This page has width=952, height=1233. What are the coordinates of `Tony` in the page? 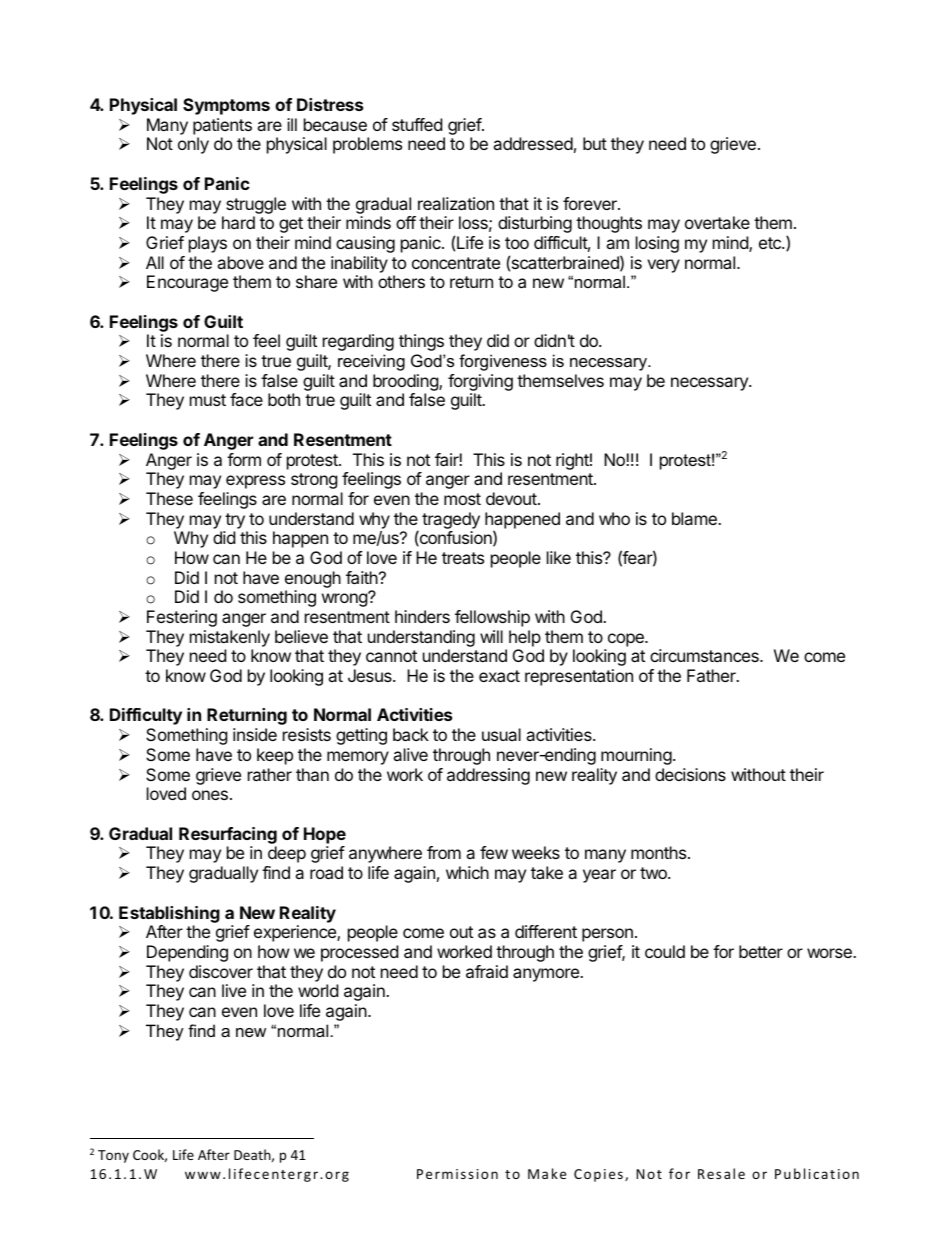 It's located at (113, 1156).
